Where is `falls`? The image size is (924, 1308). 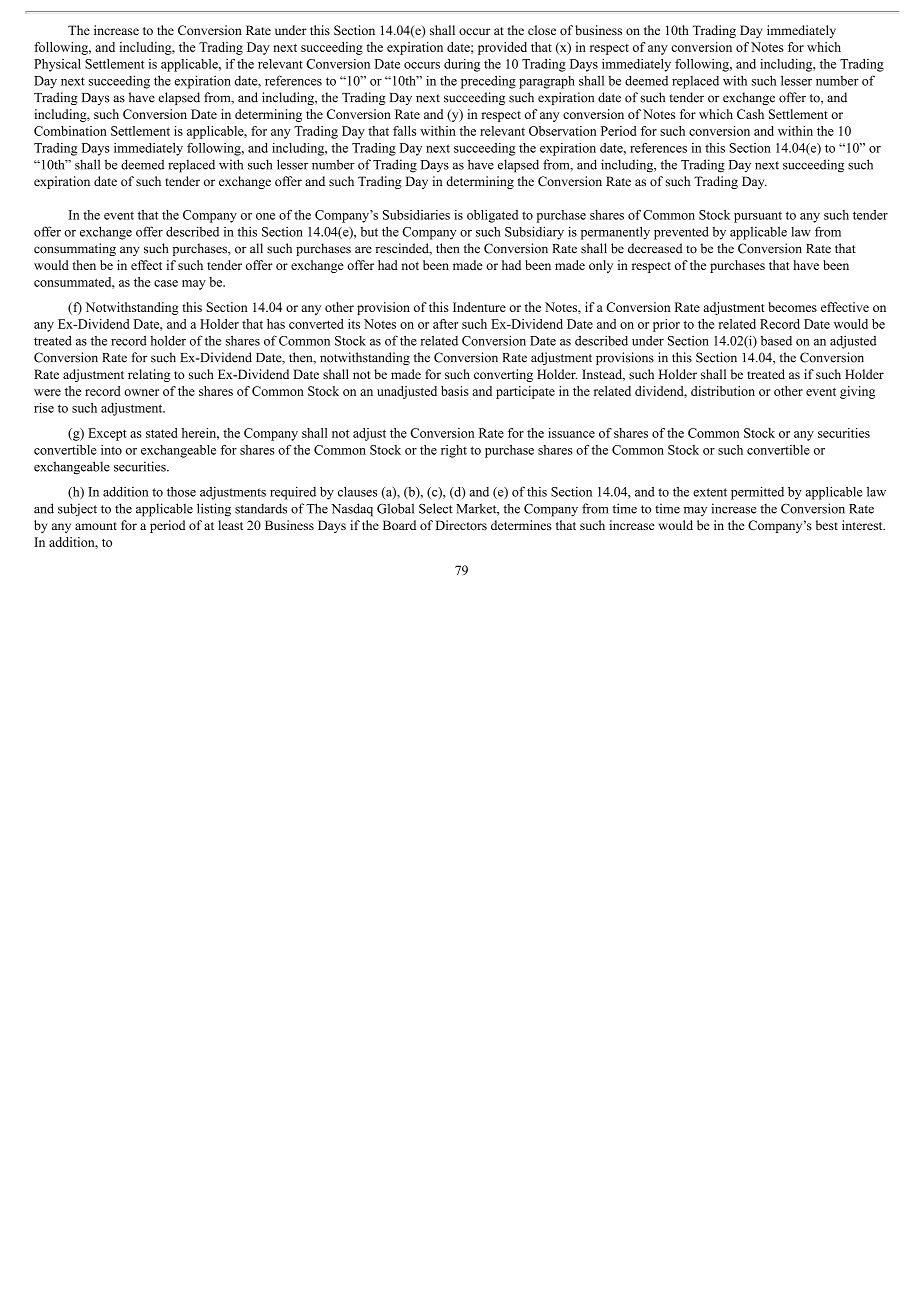 falls is located at coordinates (404, 131).
